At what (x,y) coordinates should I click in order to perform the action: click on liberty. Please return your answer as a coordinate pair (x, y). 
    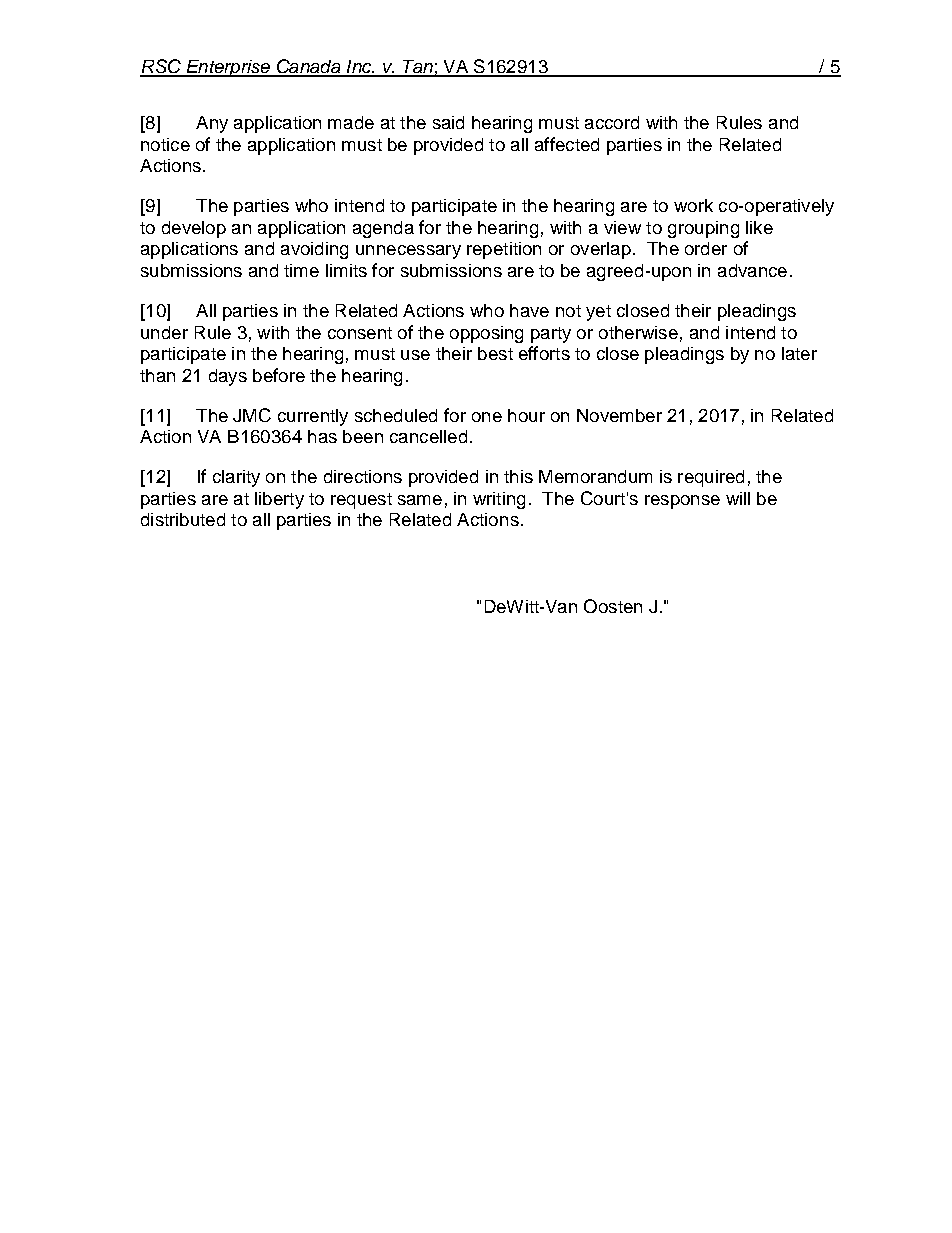
    Looking at the image, I should click on (279, 500).
